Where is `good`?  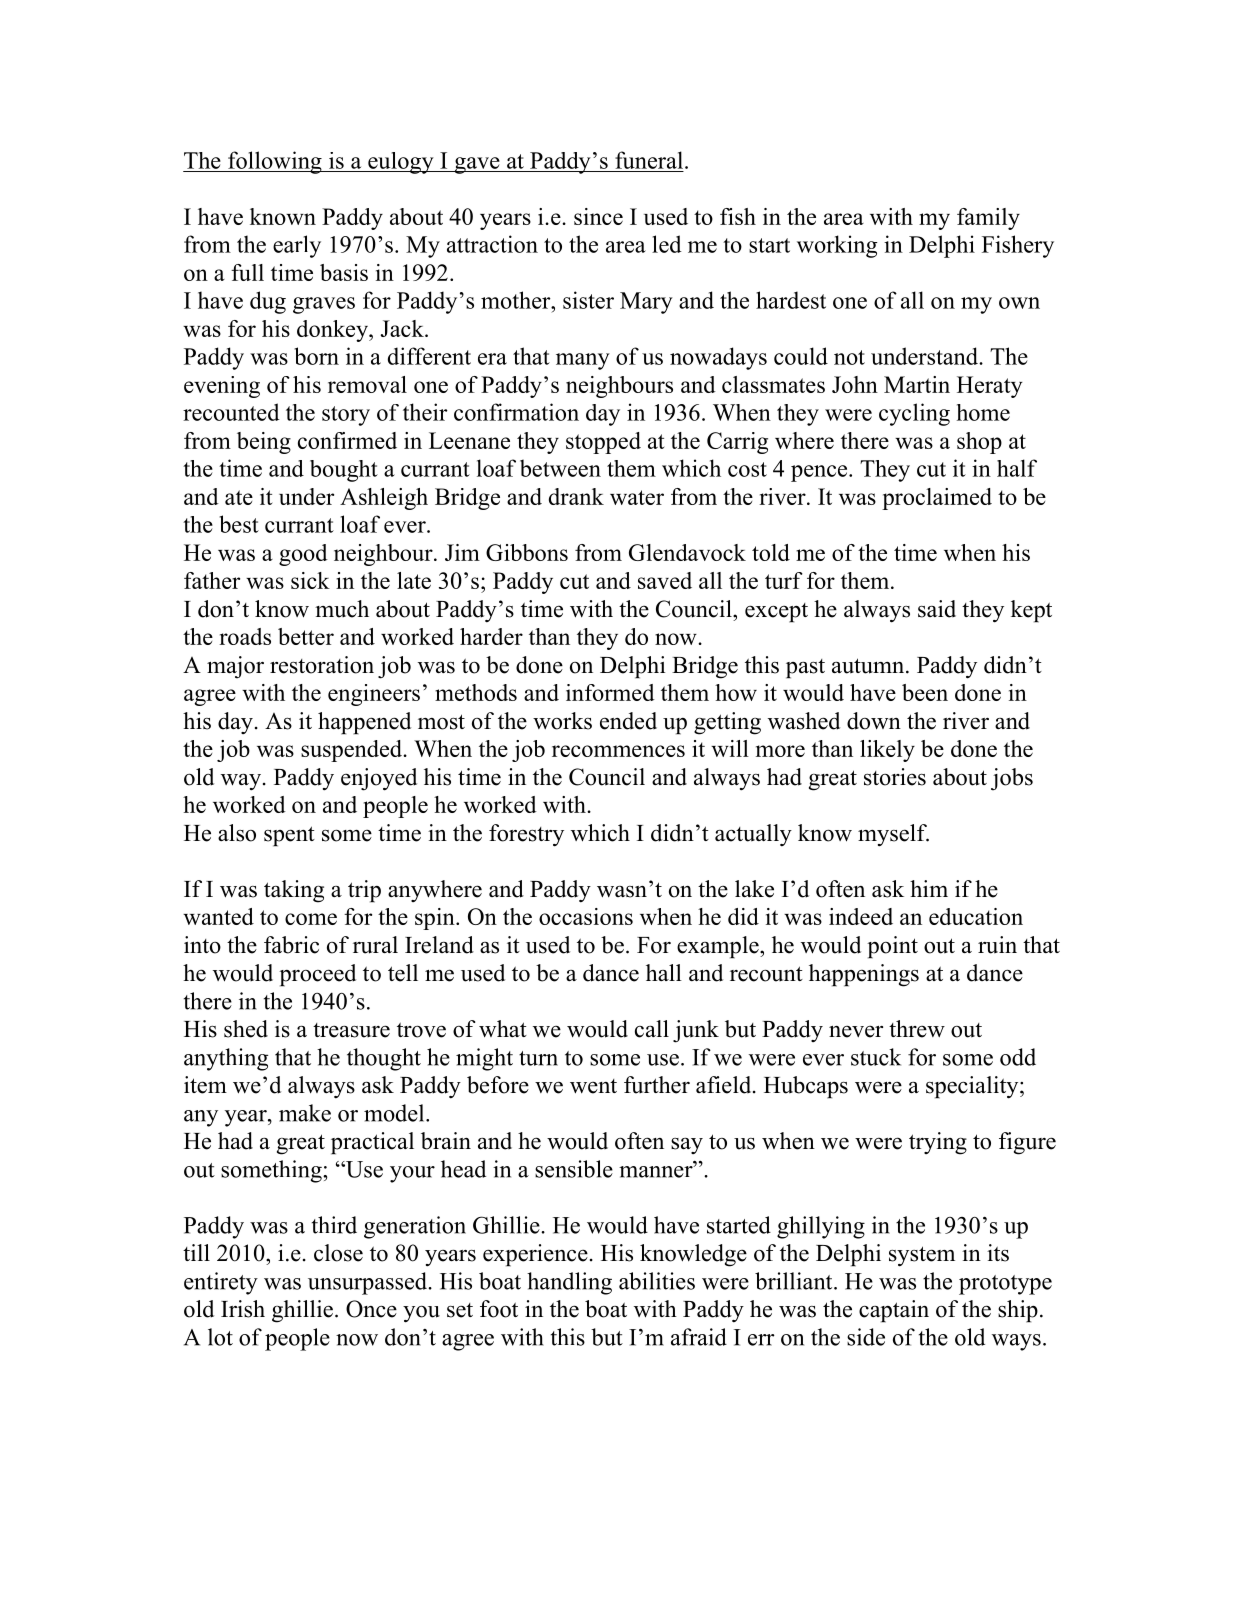
good is located at coordinates (303, 555).
